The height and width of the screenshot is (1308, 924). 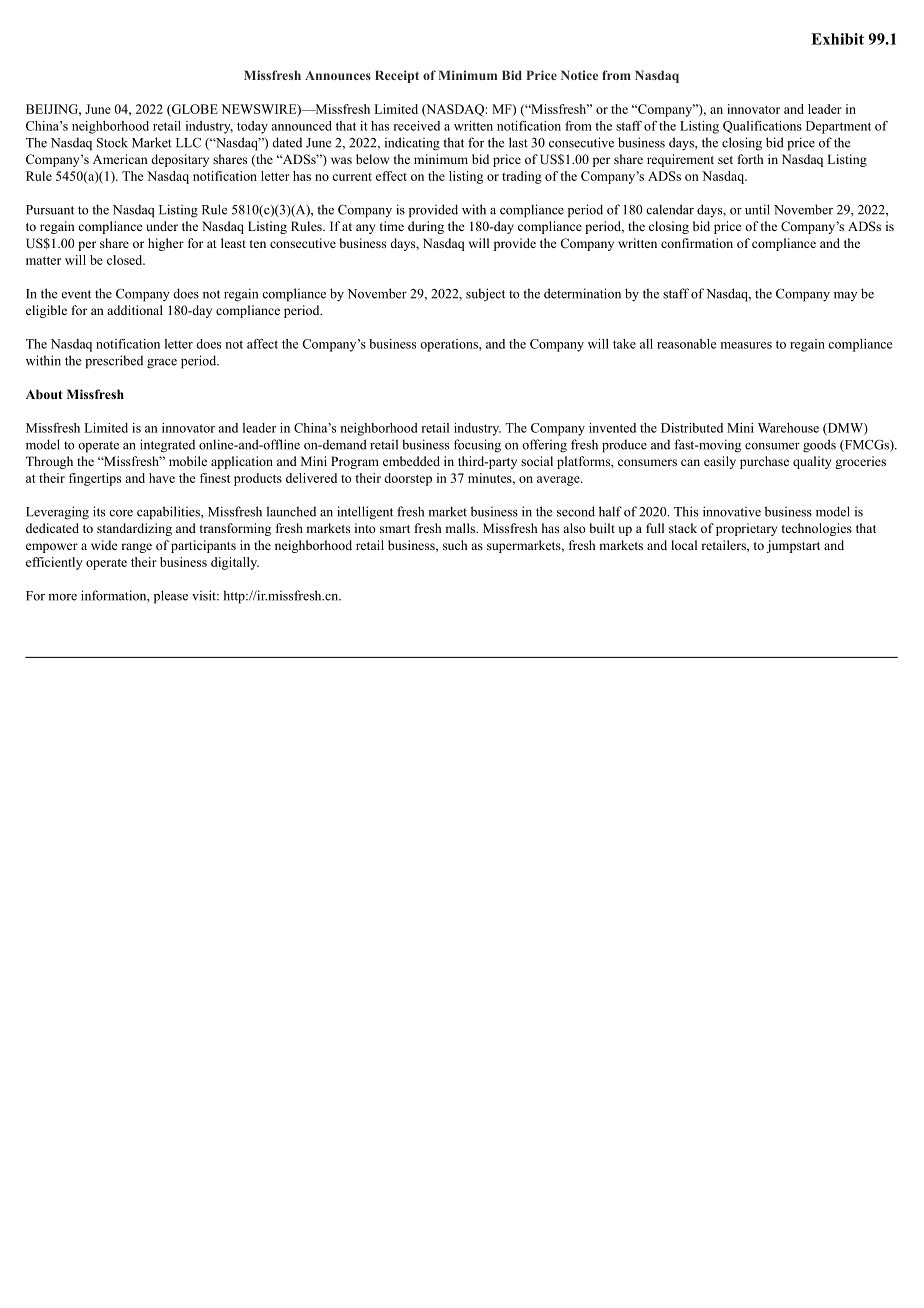 I want to click on Announces, so click(x=338, y=75).
